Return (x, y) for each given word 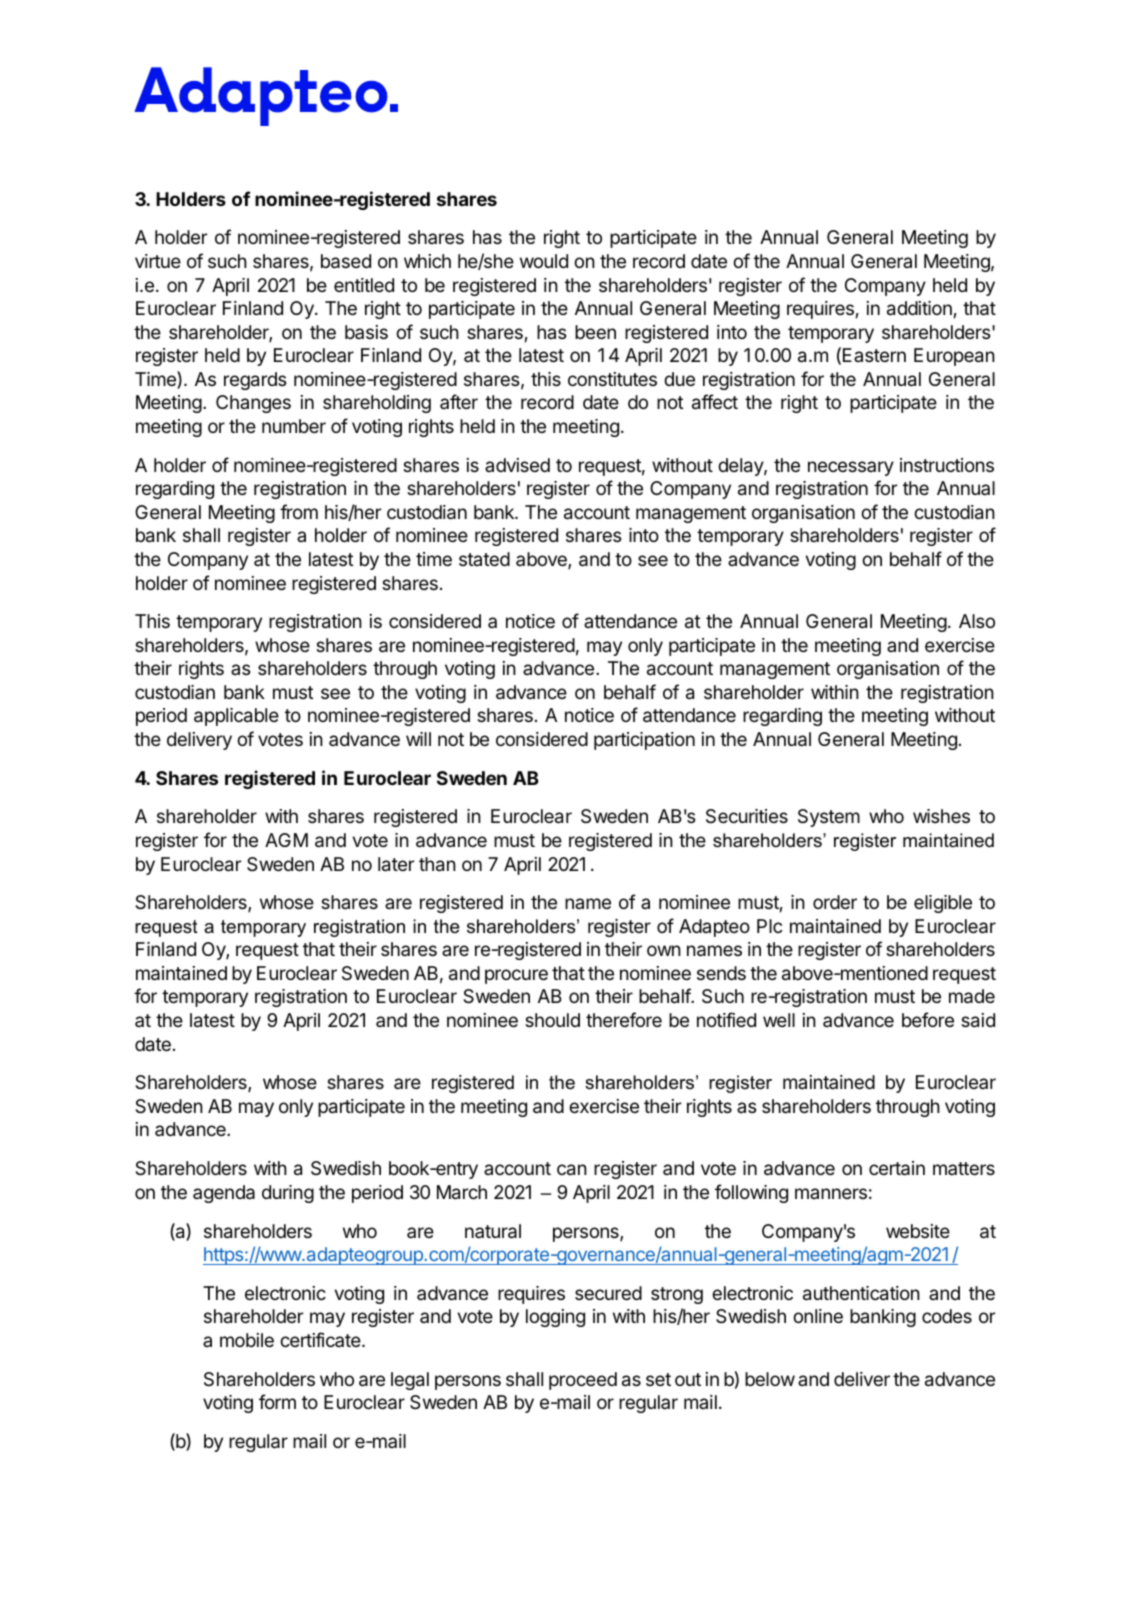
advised (517, 465)
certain (897, 1168)
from (299, 511)
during (288, 1194)
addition (919, 308)
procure (516, 976)
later (396, 864)
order (835, 902)
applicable (236, 717)
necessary (851, 468)
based (346, 261)
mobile (247, 1340)
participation (644, 741)
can (572, 1170)
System (829, 818)
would (544, 261)
